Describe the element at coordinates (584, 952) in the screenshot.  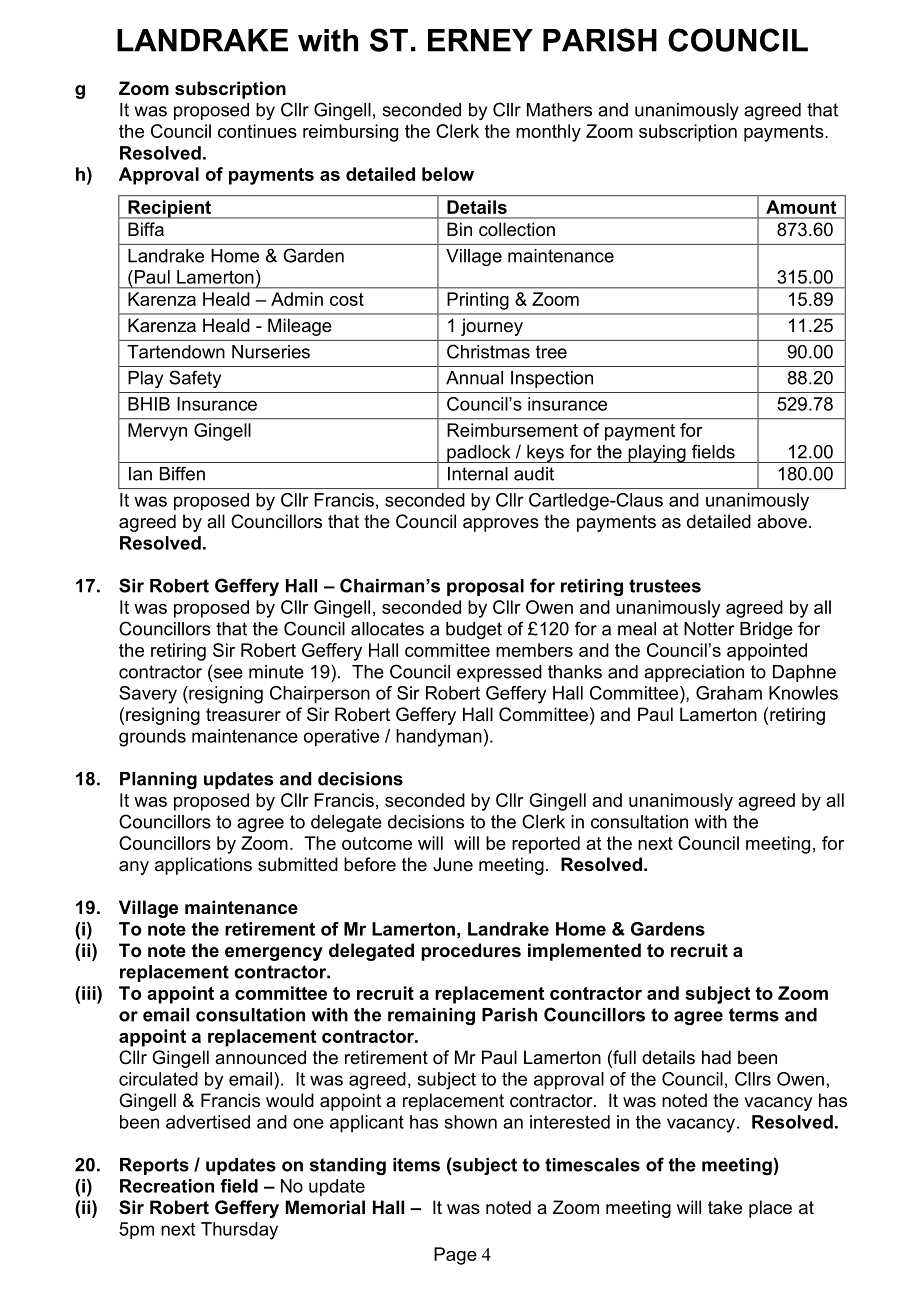
I see `implemented` at that location.
